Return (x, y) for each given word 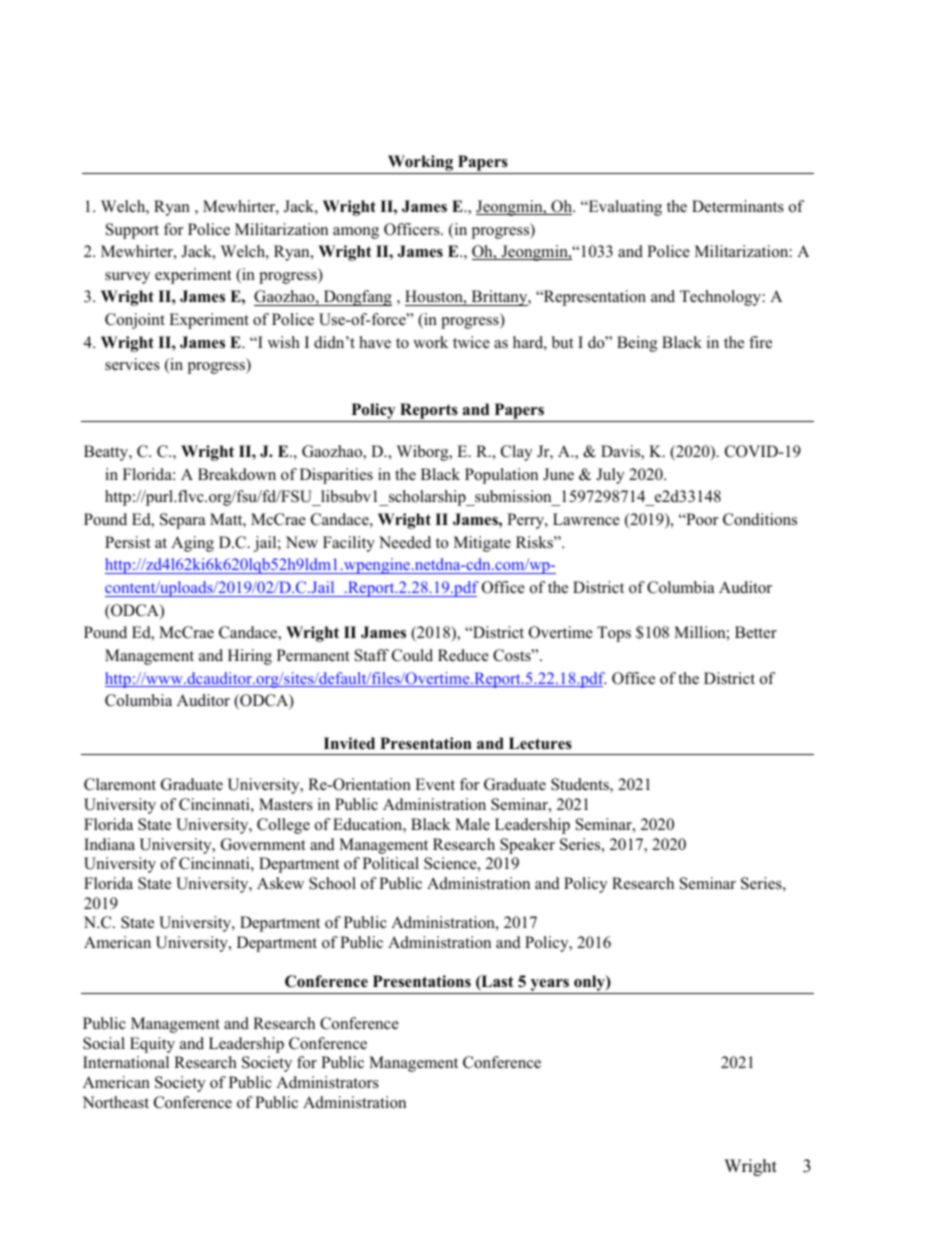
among (356, 233)
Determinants (738, 206)
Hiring (250, 657)
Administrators (327, 1082)
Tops (614, 634)
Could (412, 655)
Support (132, 231)
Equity (152, 1045)
